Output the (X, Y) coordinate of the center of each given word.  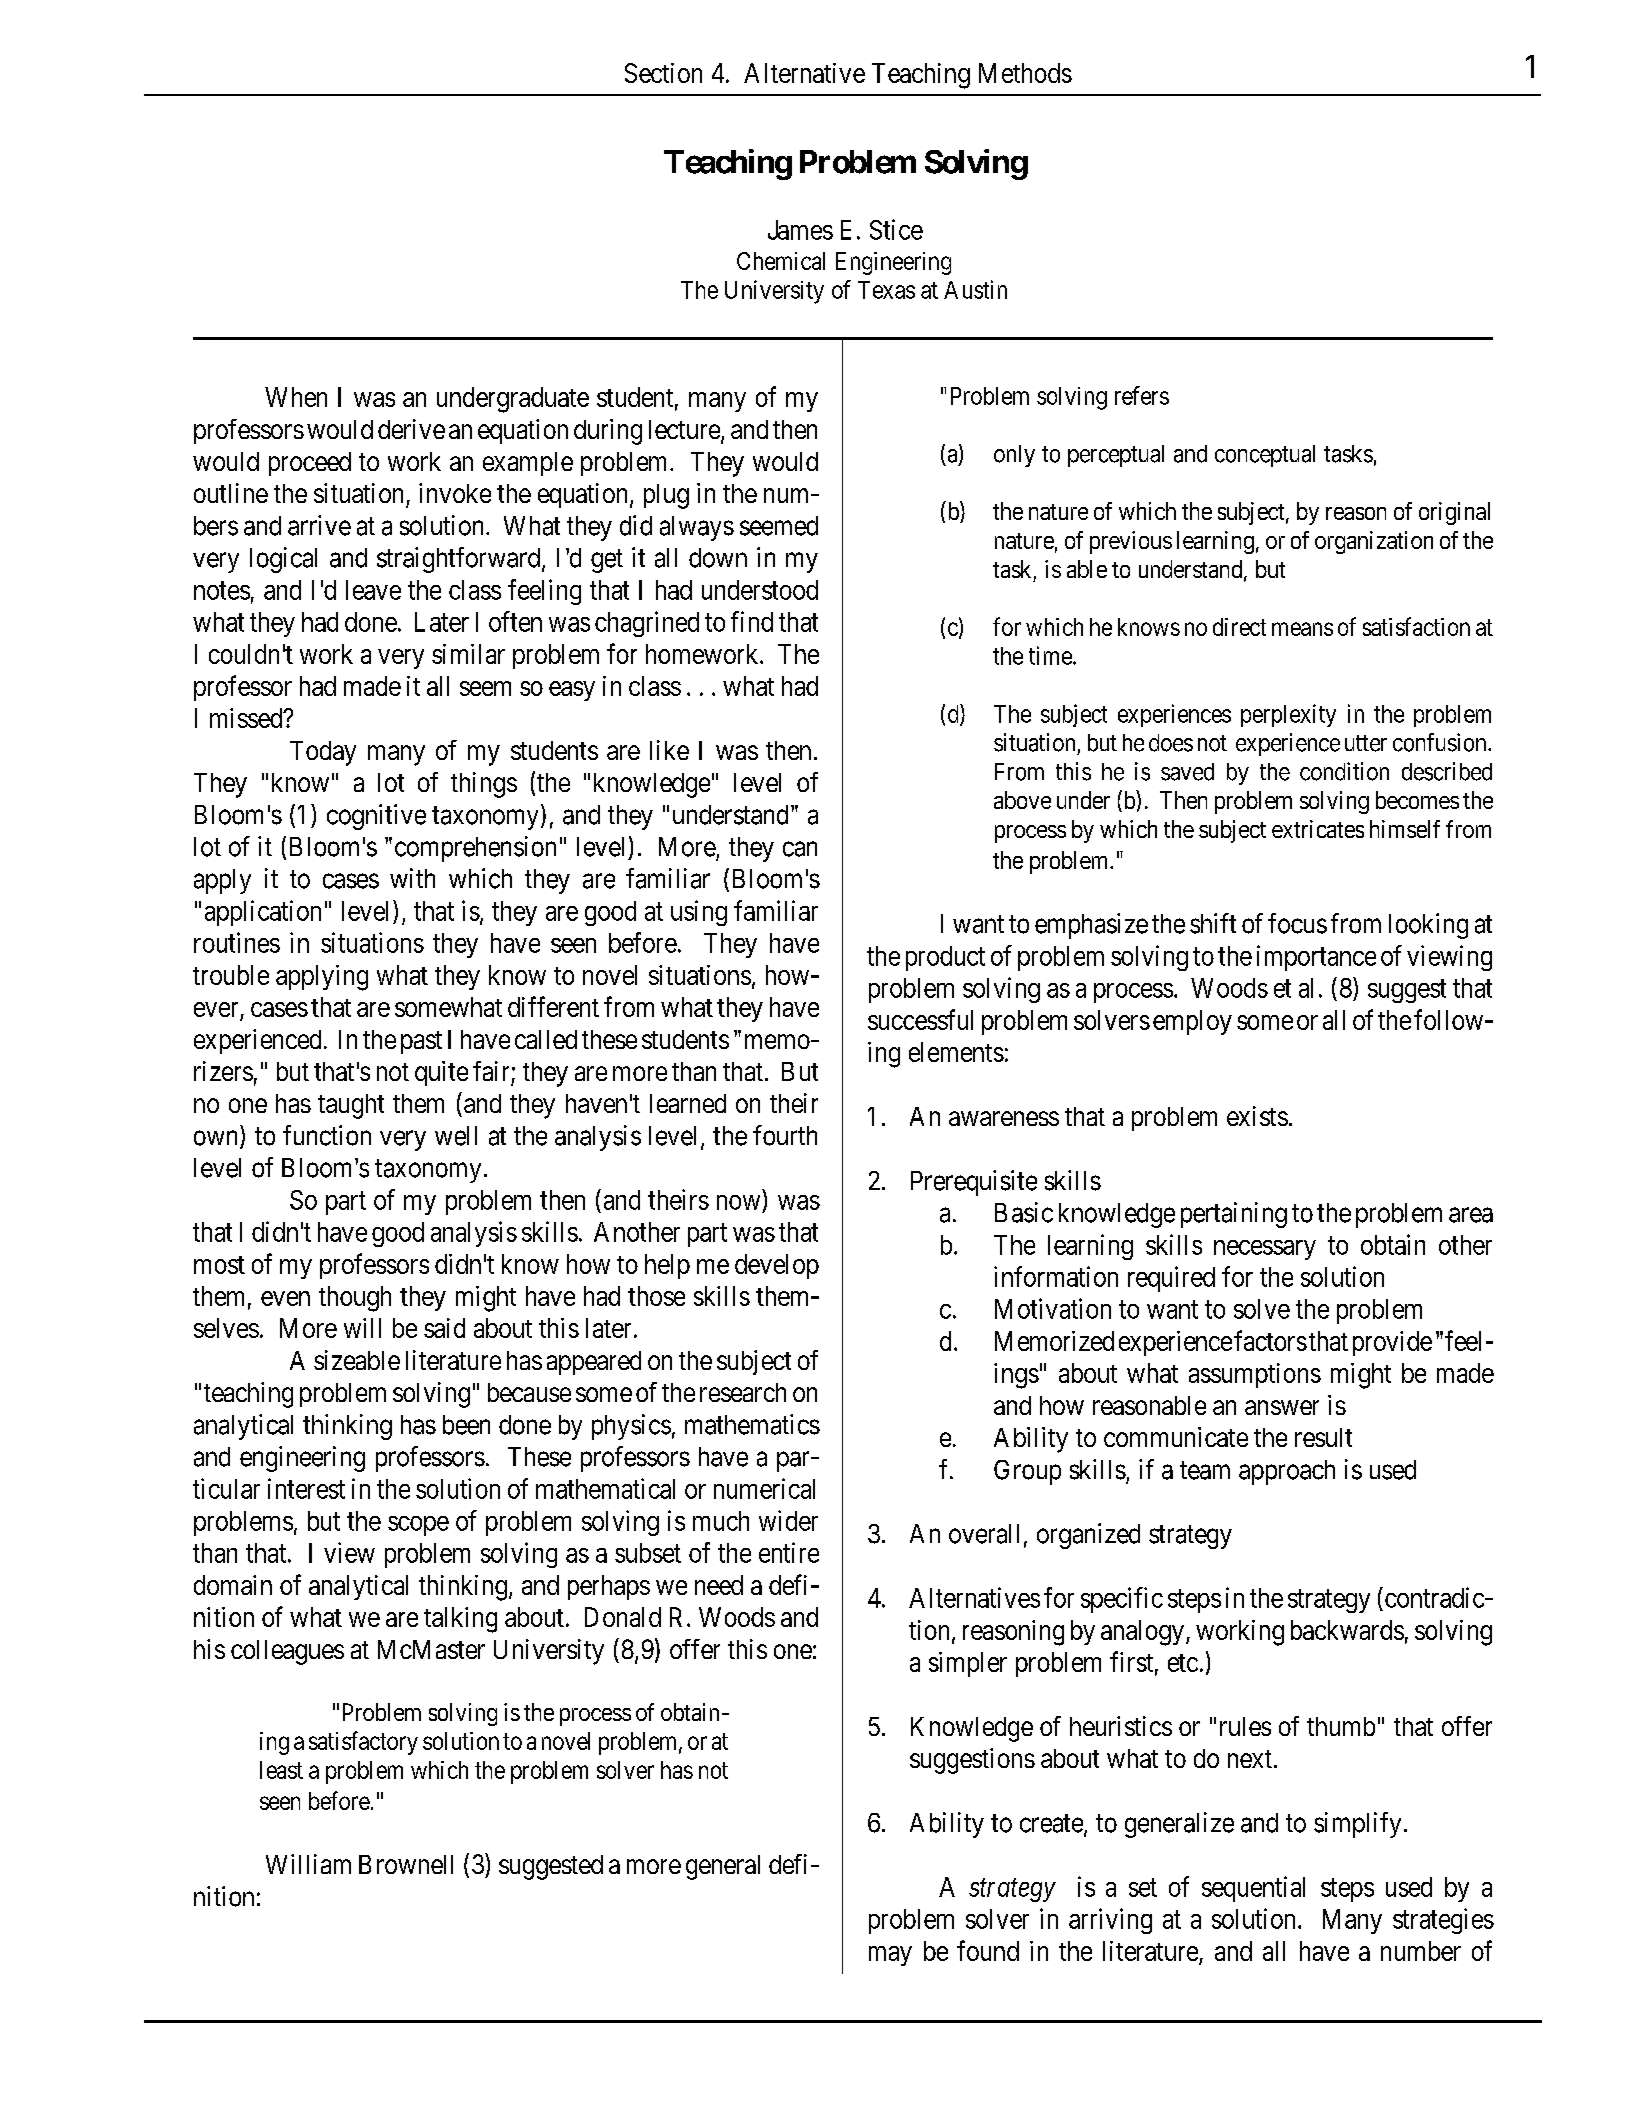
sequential (1253, 1889)
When (296, 397)
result (1323, 1437)
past (421, 1042)
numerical (764, 1488)
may (890, 1956)
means (1302, 629)
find (752, 621)
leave (373, 590)
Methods (1025, 73)
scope (418, 1526)
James (800, 230)
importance (1316, 958)
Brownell (406, 1864)
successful (920, 1019)
